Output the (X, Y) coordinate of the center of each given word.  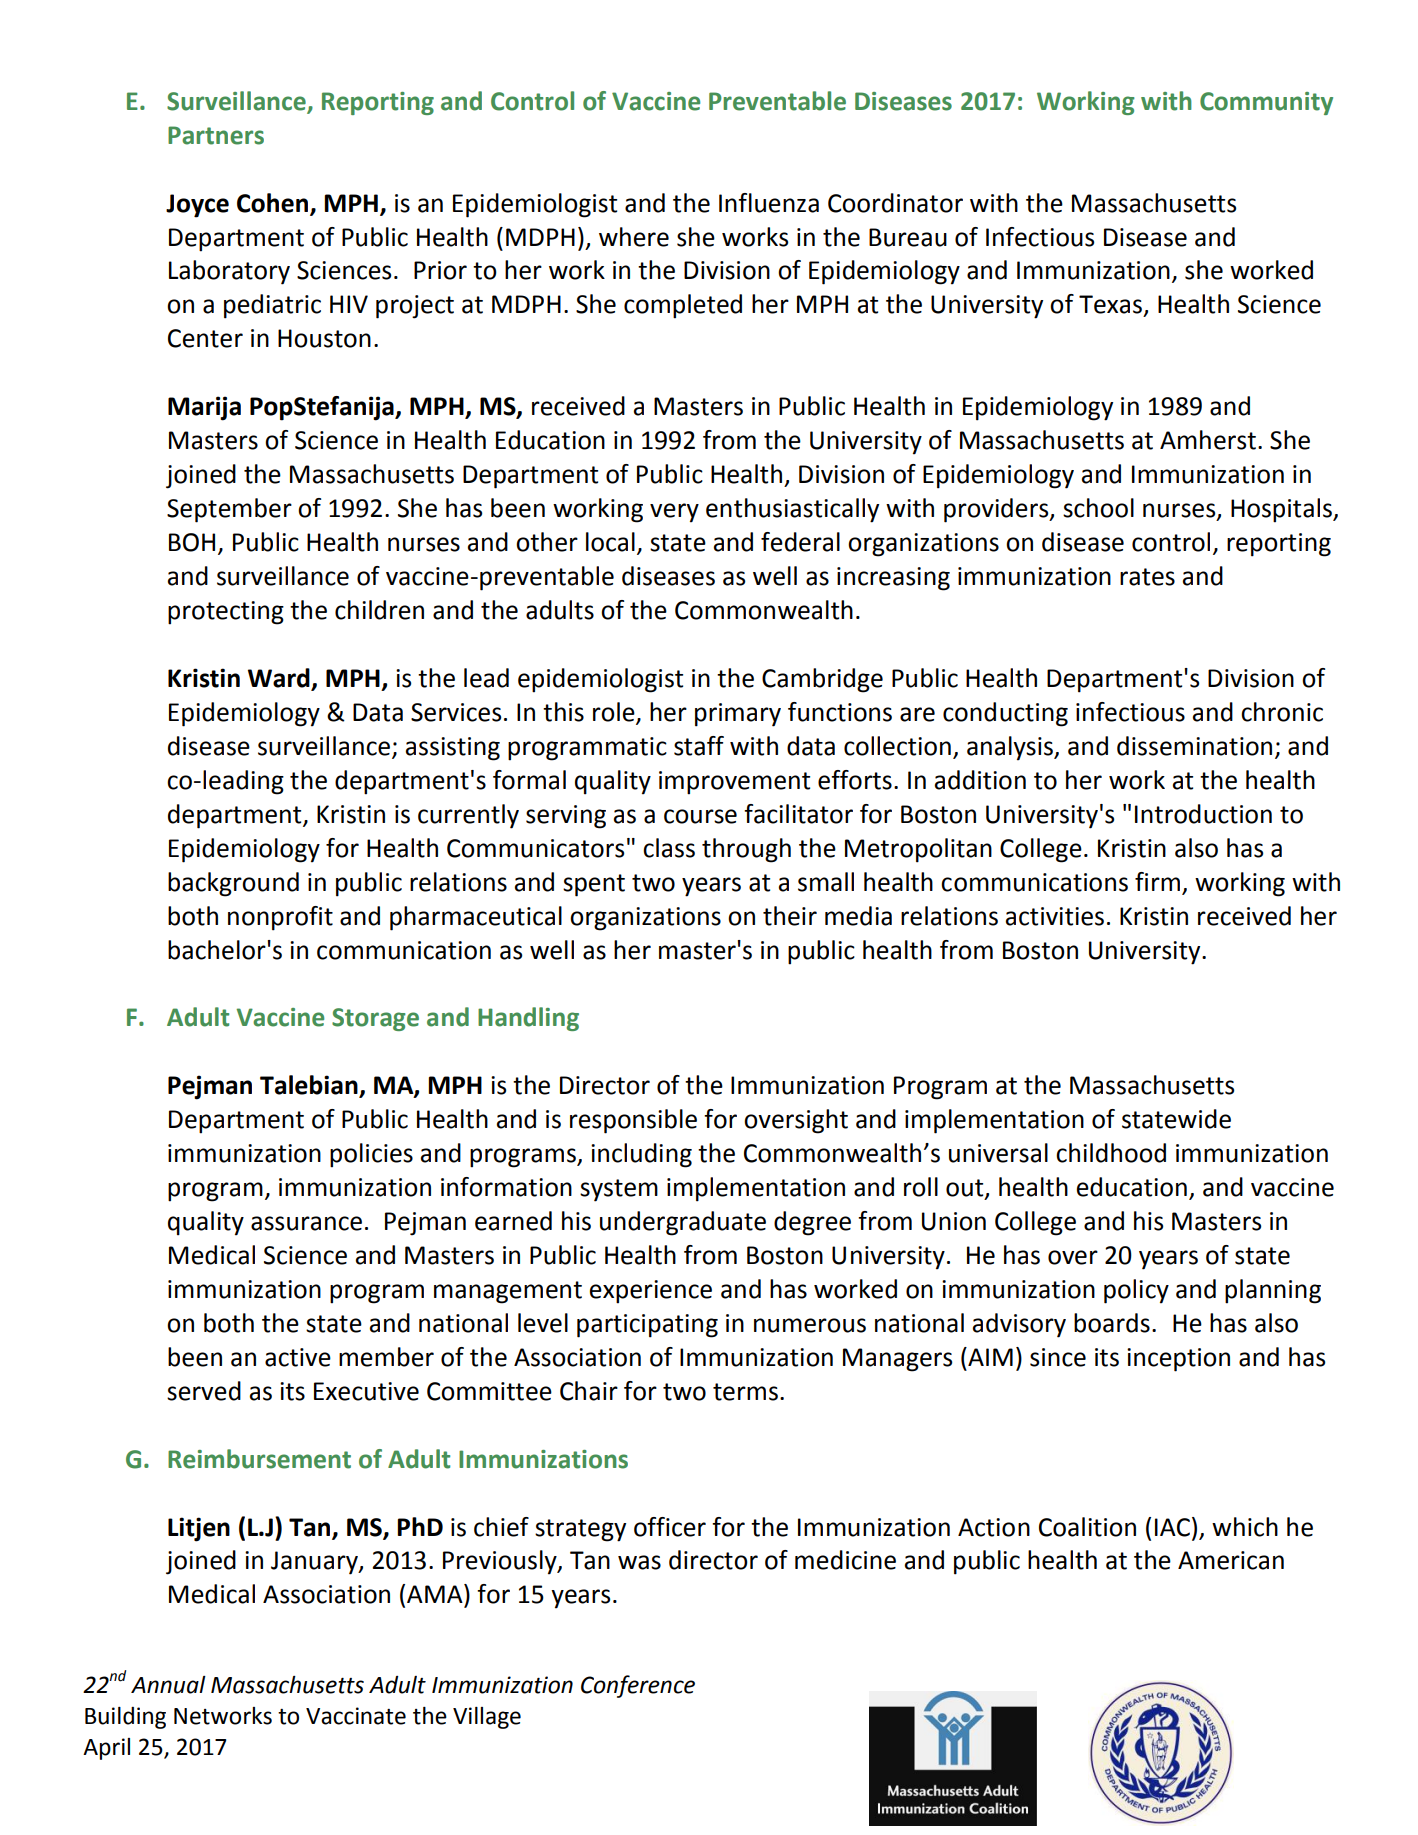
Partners (216, 135)
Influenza (769, 203)
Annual (168, 1685)
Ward (280, 679)
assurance (306, 1223)
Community (1266, 103)
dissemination (1194, 746)
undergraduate (683, 1223)
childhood (1111, 1153)
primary (738, 715)
